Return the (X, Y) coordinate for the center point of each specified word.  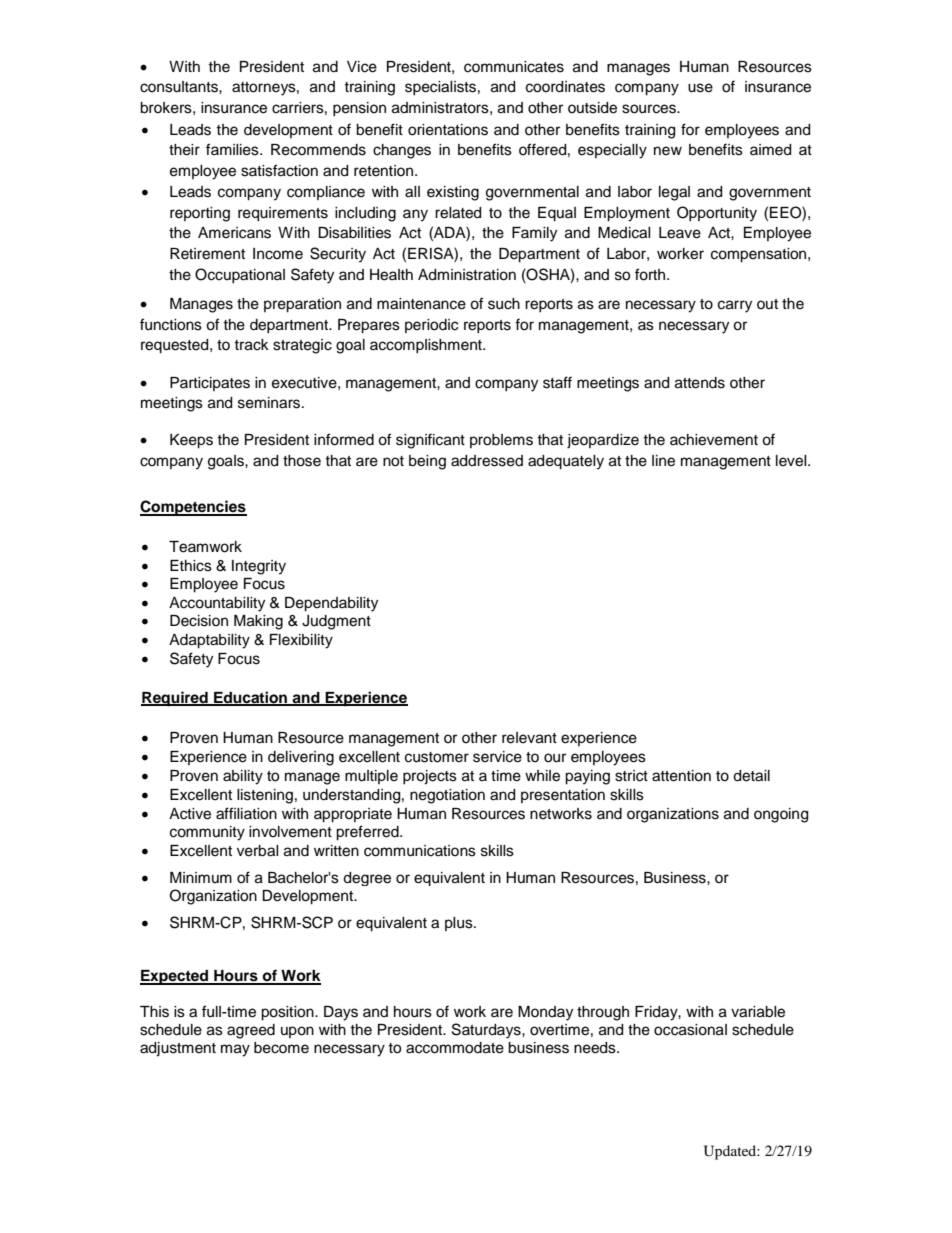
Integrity (259, 567)
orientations (448, 130)
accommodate (455, 1048)
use (700, 88)
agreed (251, 1031)
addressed (487, 461)
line (663, 461)
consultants (180, 87)
